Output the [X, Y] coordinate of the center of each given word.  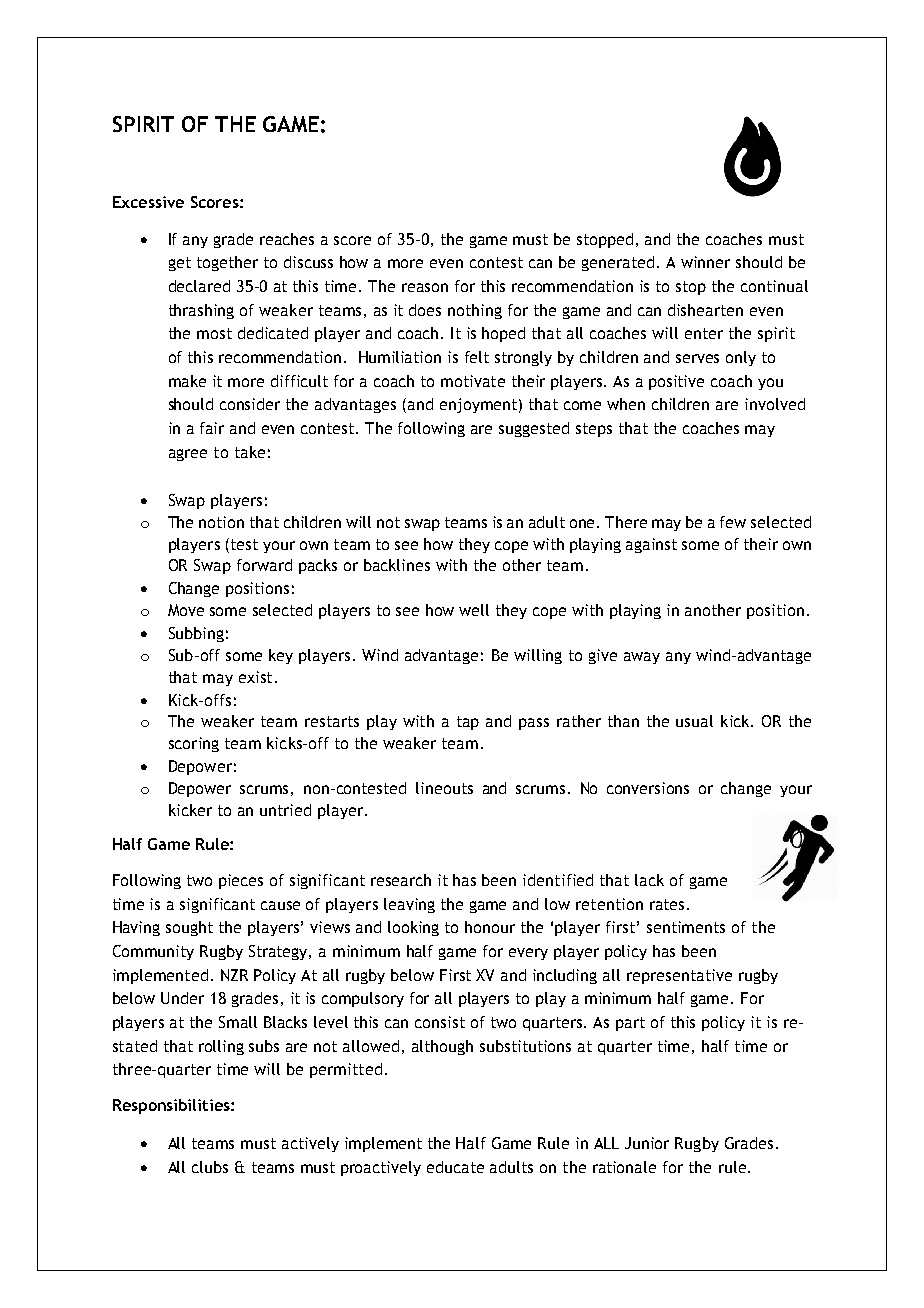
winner [705, 262]
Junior [647, 1143]
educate [455, 1167]
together [227, 263]
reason [425, 287]
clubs [210, 1167]
